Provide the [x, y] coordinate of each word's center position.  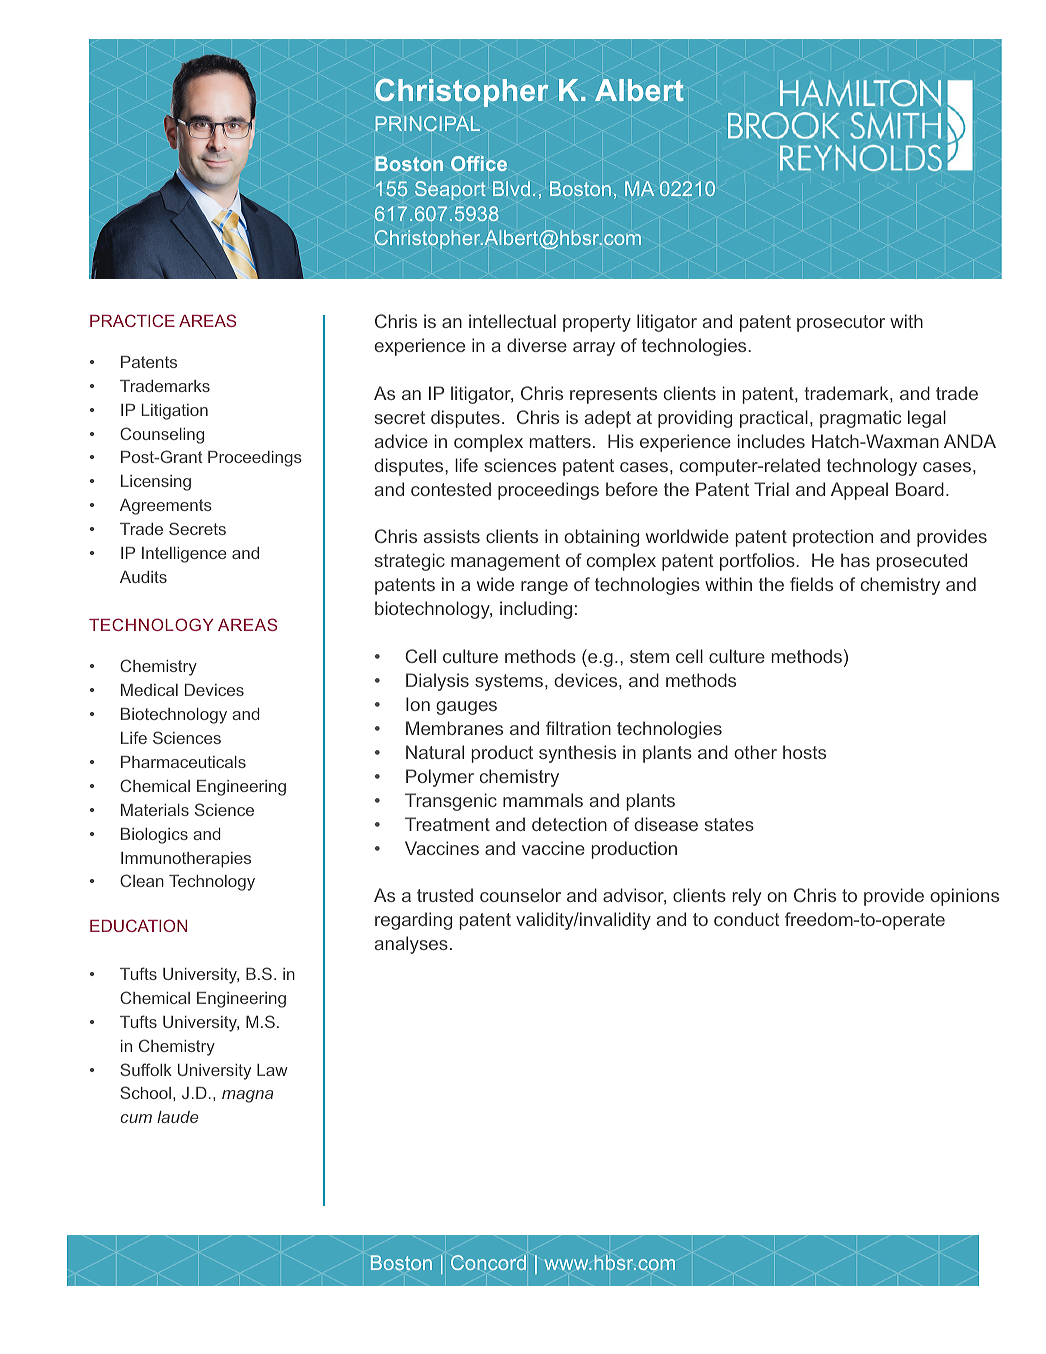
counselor [520, 895]
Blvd [511, 188]
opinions [964, 897]
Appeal [859, 491]
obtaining [601, 538]
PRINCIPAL [427, 123]
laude [178, 1117]
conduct [746, 919]
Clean [142, 880]
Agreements [166, 507]
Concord [488, 1262]
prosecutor [841, 323]
